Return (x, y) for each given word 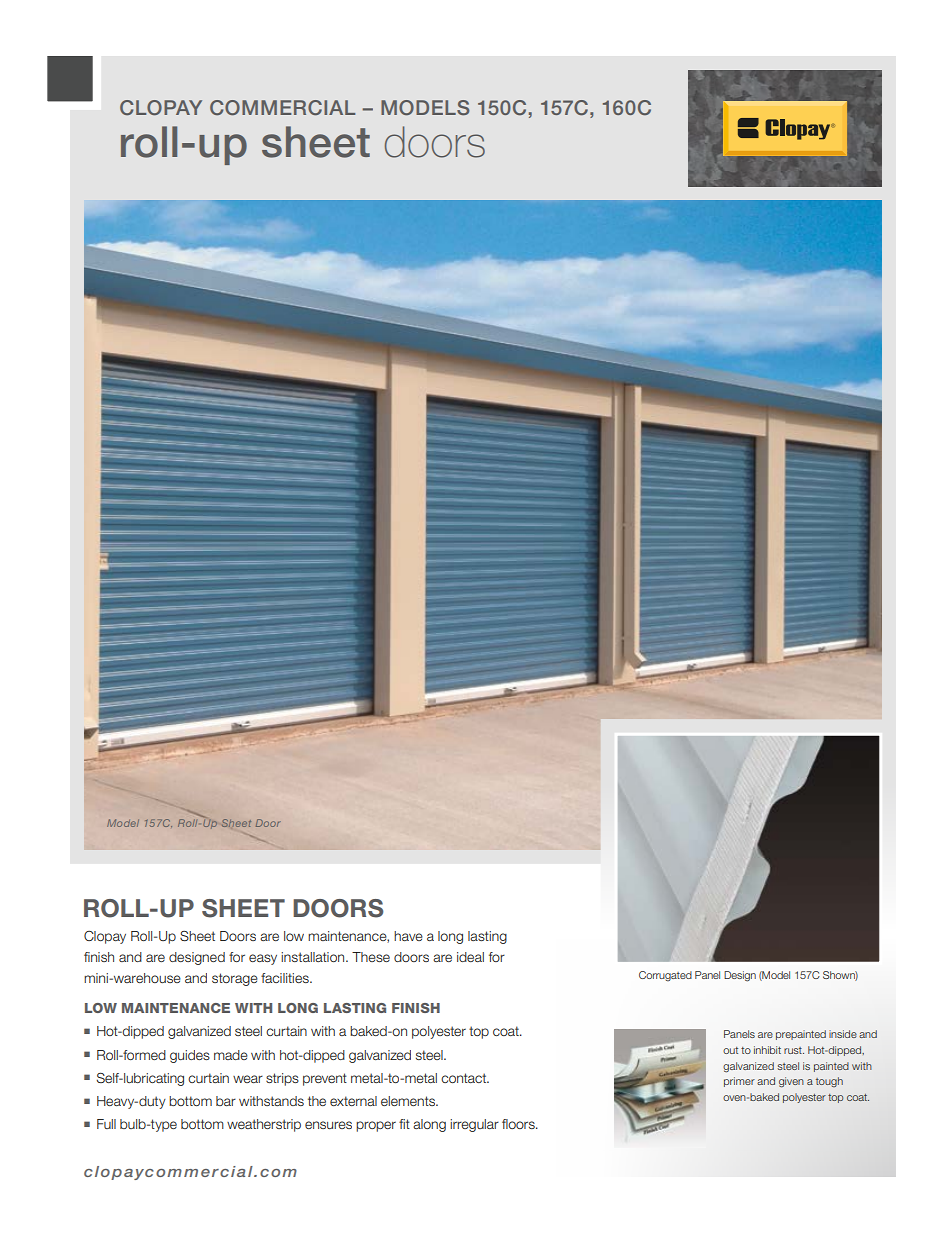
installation (314, 957)
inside (843, 1034)
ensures (328, 1125)
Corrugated (665, 976)
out (730, 1050)
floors (519, 1124)
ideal (470, 957)
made (231, 1055)
